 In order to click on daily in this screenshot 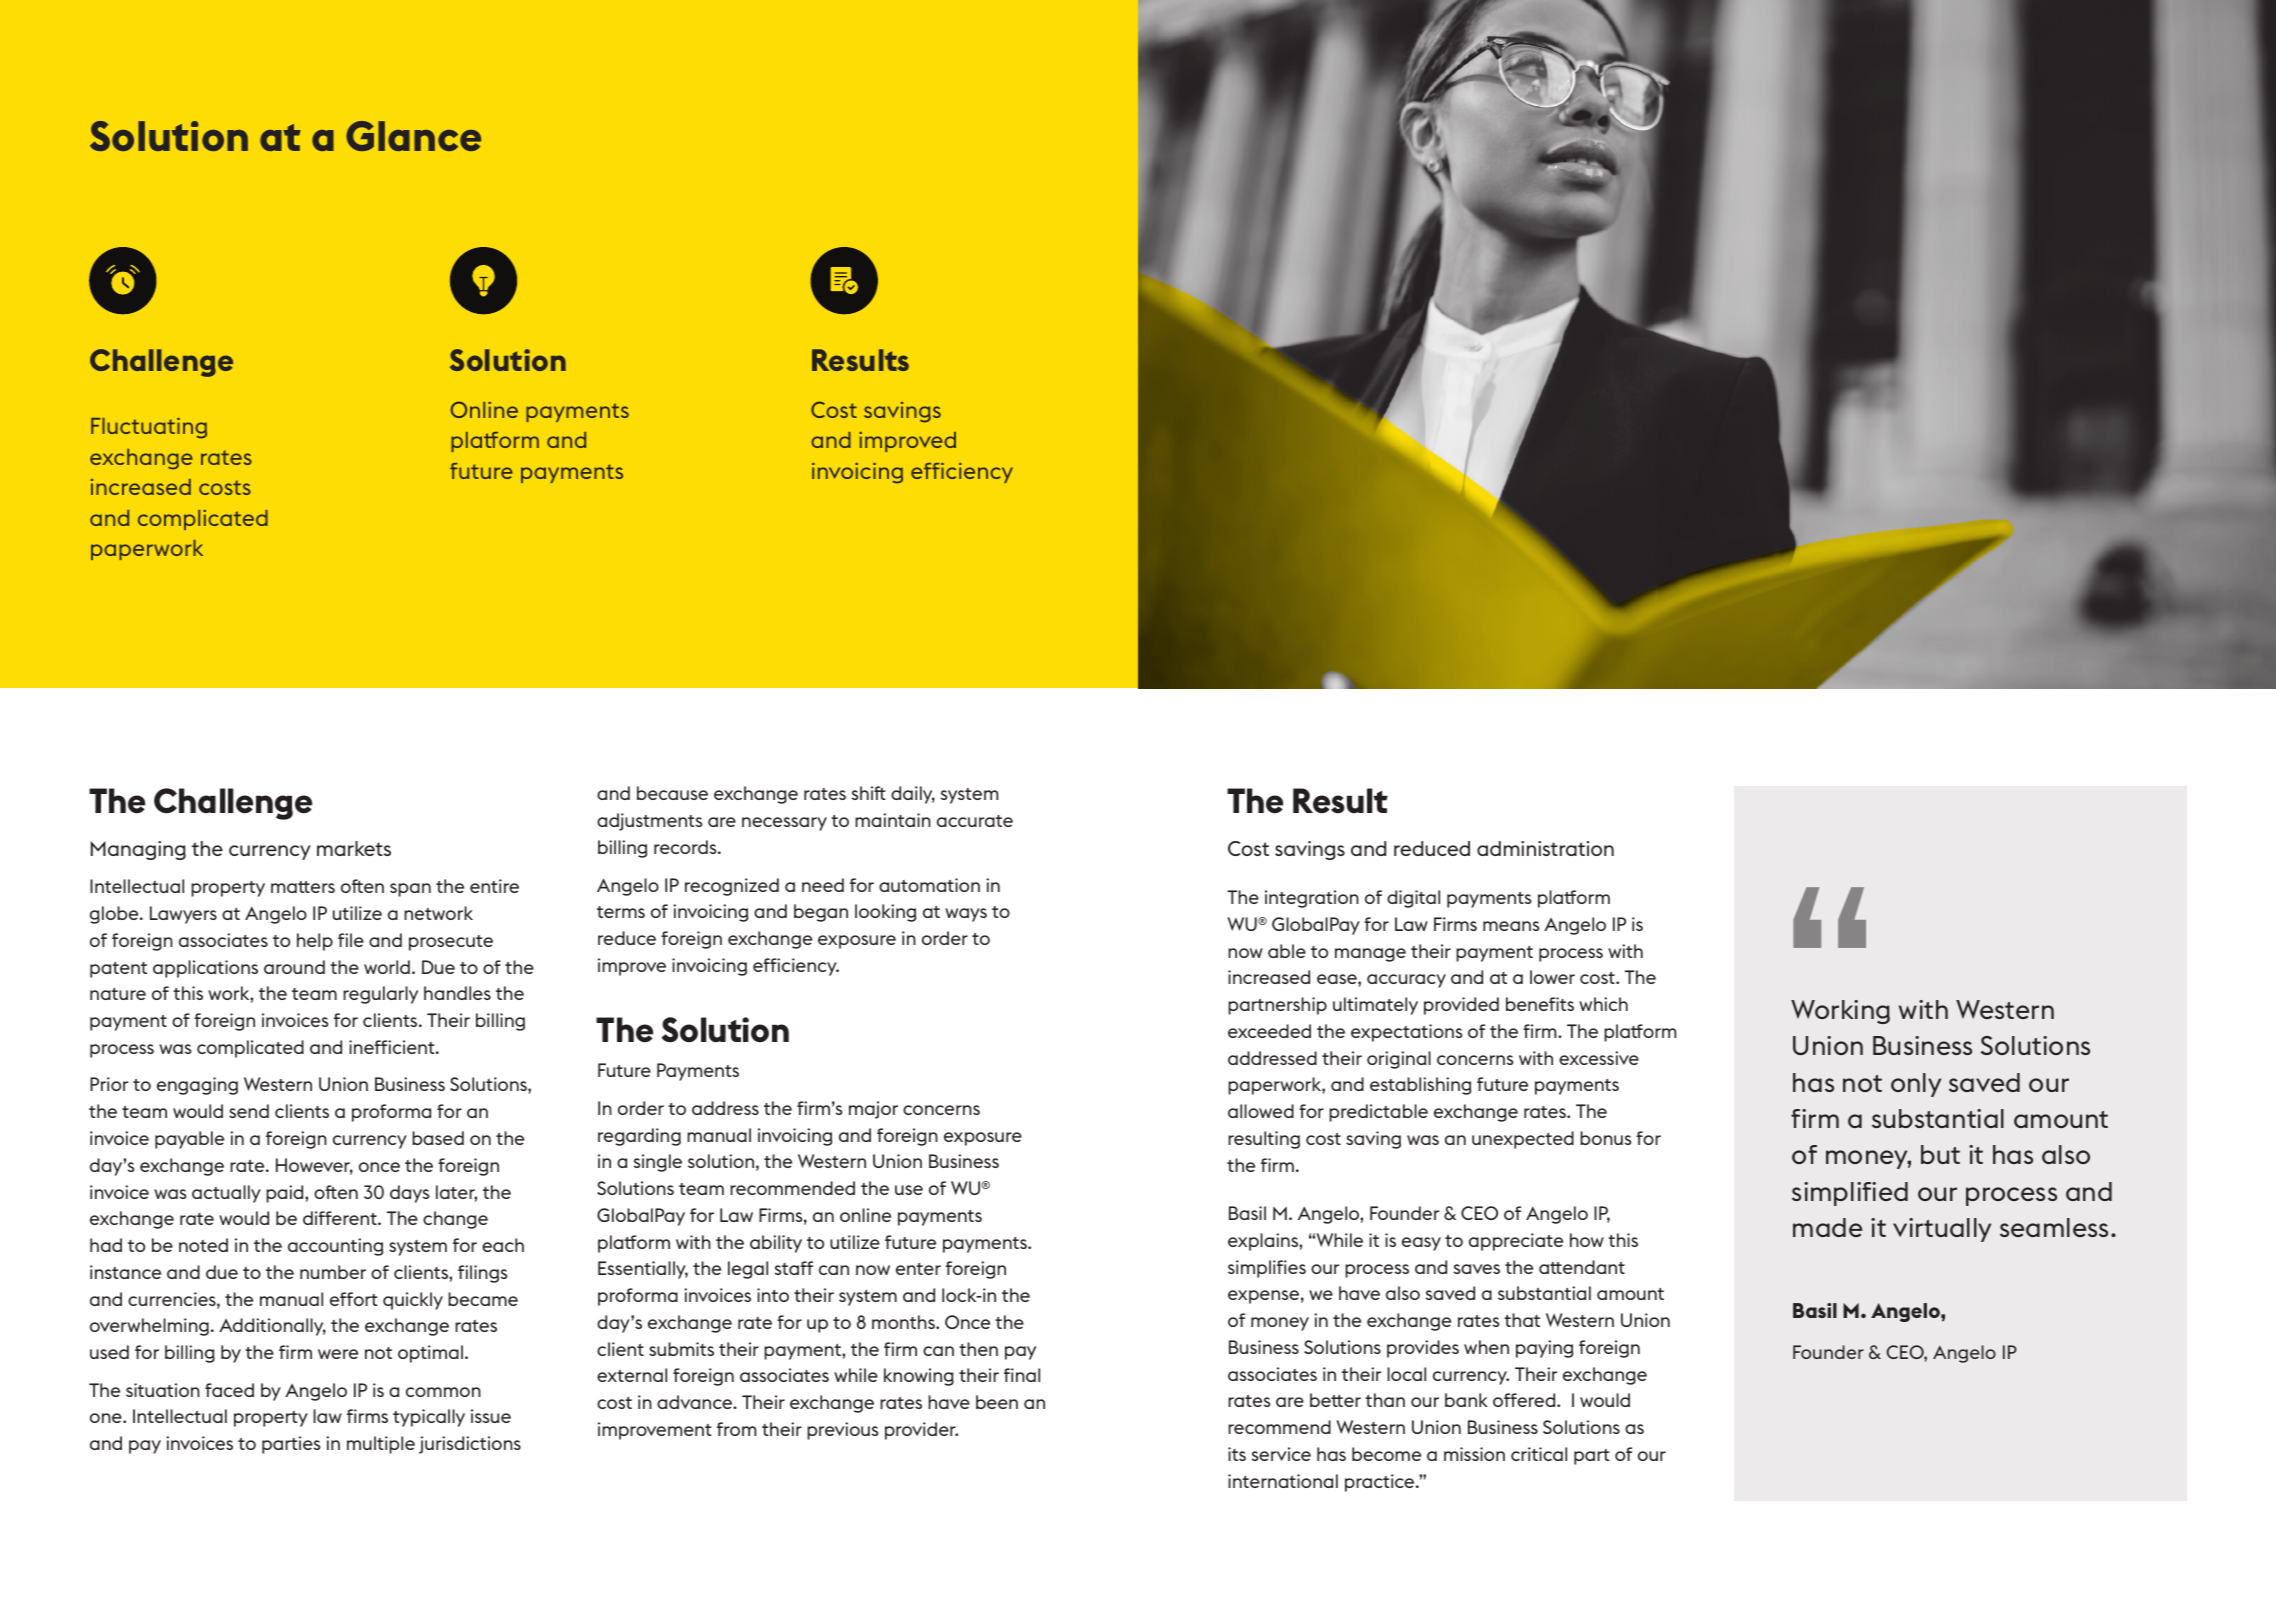, I will do `click(913, 795)`.
